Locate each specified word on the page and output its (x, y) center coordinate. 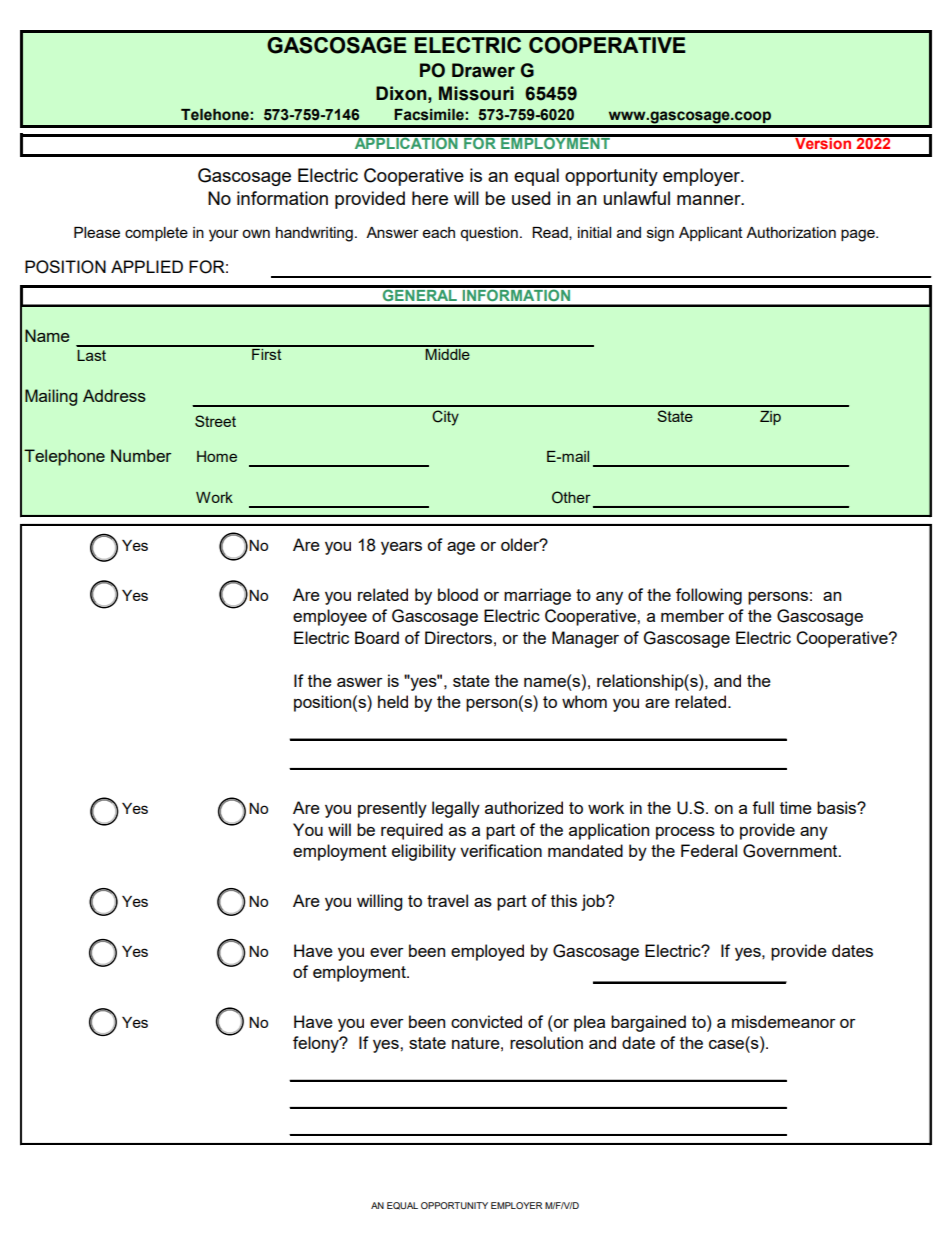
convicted (486, 1021)
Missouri (476, 93)
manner (710, 200)
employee (330, 617)
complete (156, 234)
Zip (770, 418)
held (393, 701)
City (445, 418)
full (763, 807)
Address (114, 395)
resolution (546, 1042)
